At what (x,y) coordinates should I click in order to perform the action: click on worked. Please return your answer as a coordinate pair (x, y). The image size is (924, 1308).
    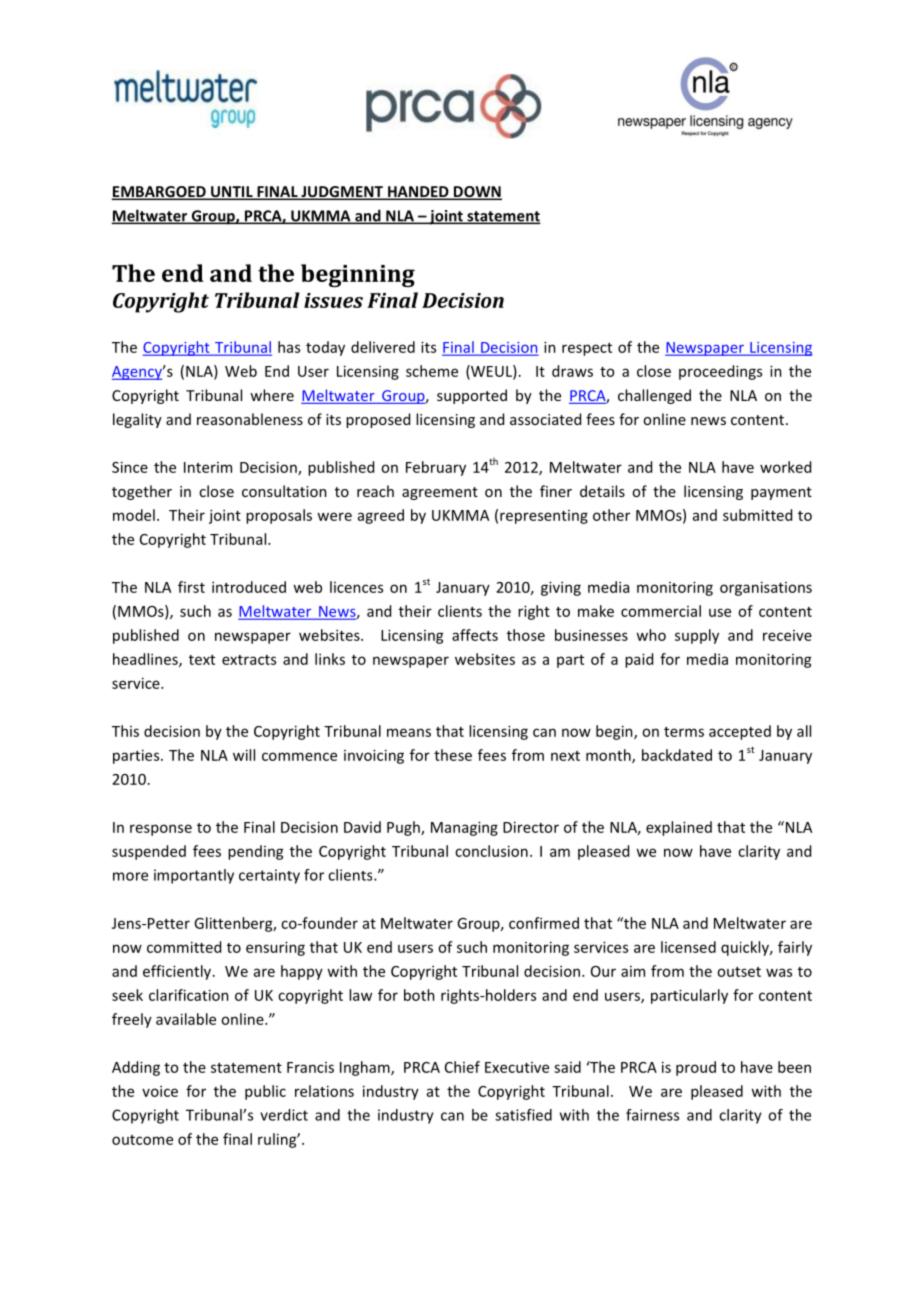
    Looking at the image, I should click on (785, 467).
